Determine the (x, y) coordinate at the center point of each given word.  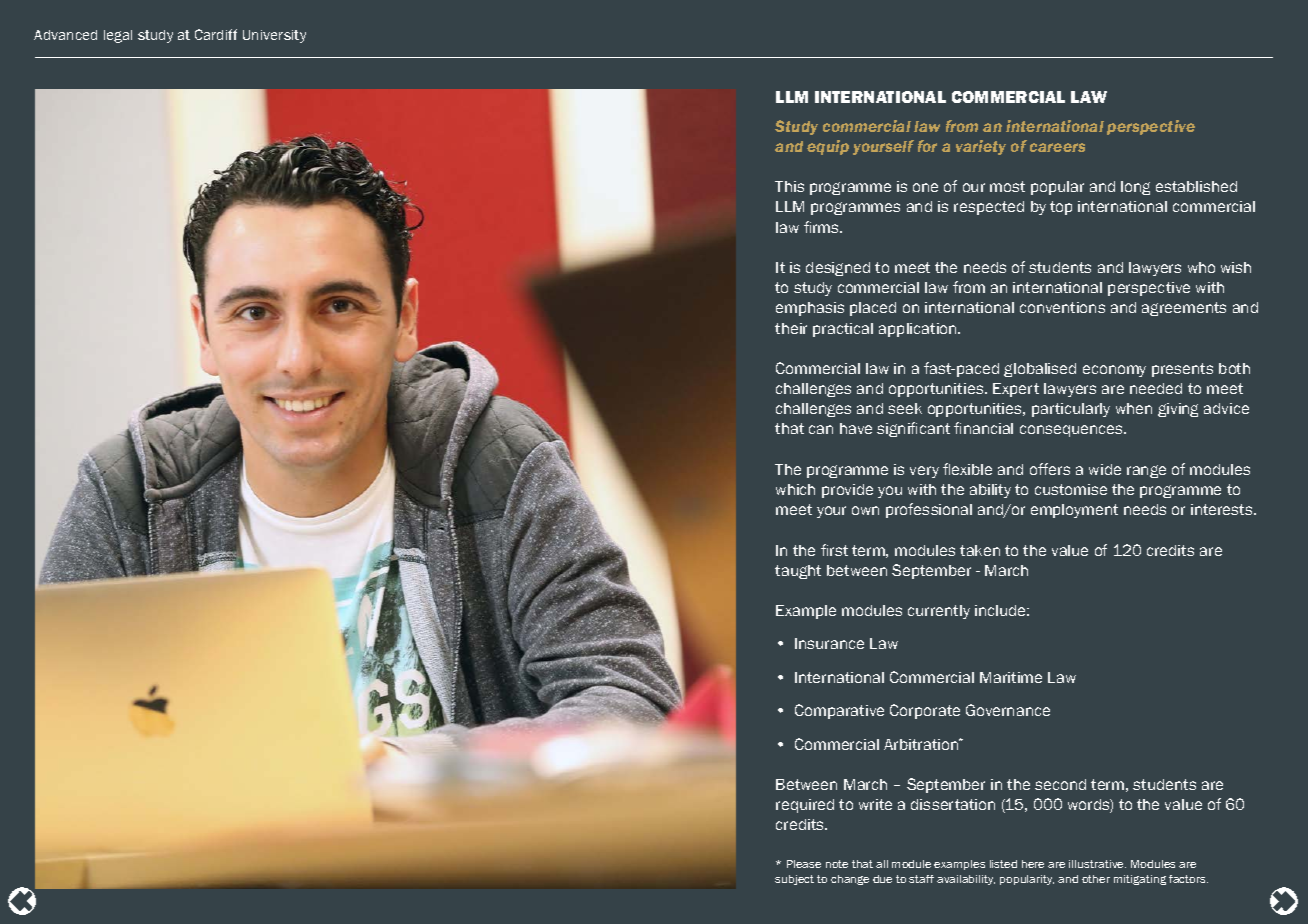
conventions (1062, 307)
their (791, 328)
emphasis (810, 309)
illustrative (1097, 864)
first (834, 550)
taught (798, 572)
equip (828, 147)
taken (980, 550)
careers (1057, 147)
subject (794, 880)
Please (804, 864)
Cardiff (216, 34)
